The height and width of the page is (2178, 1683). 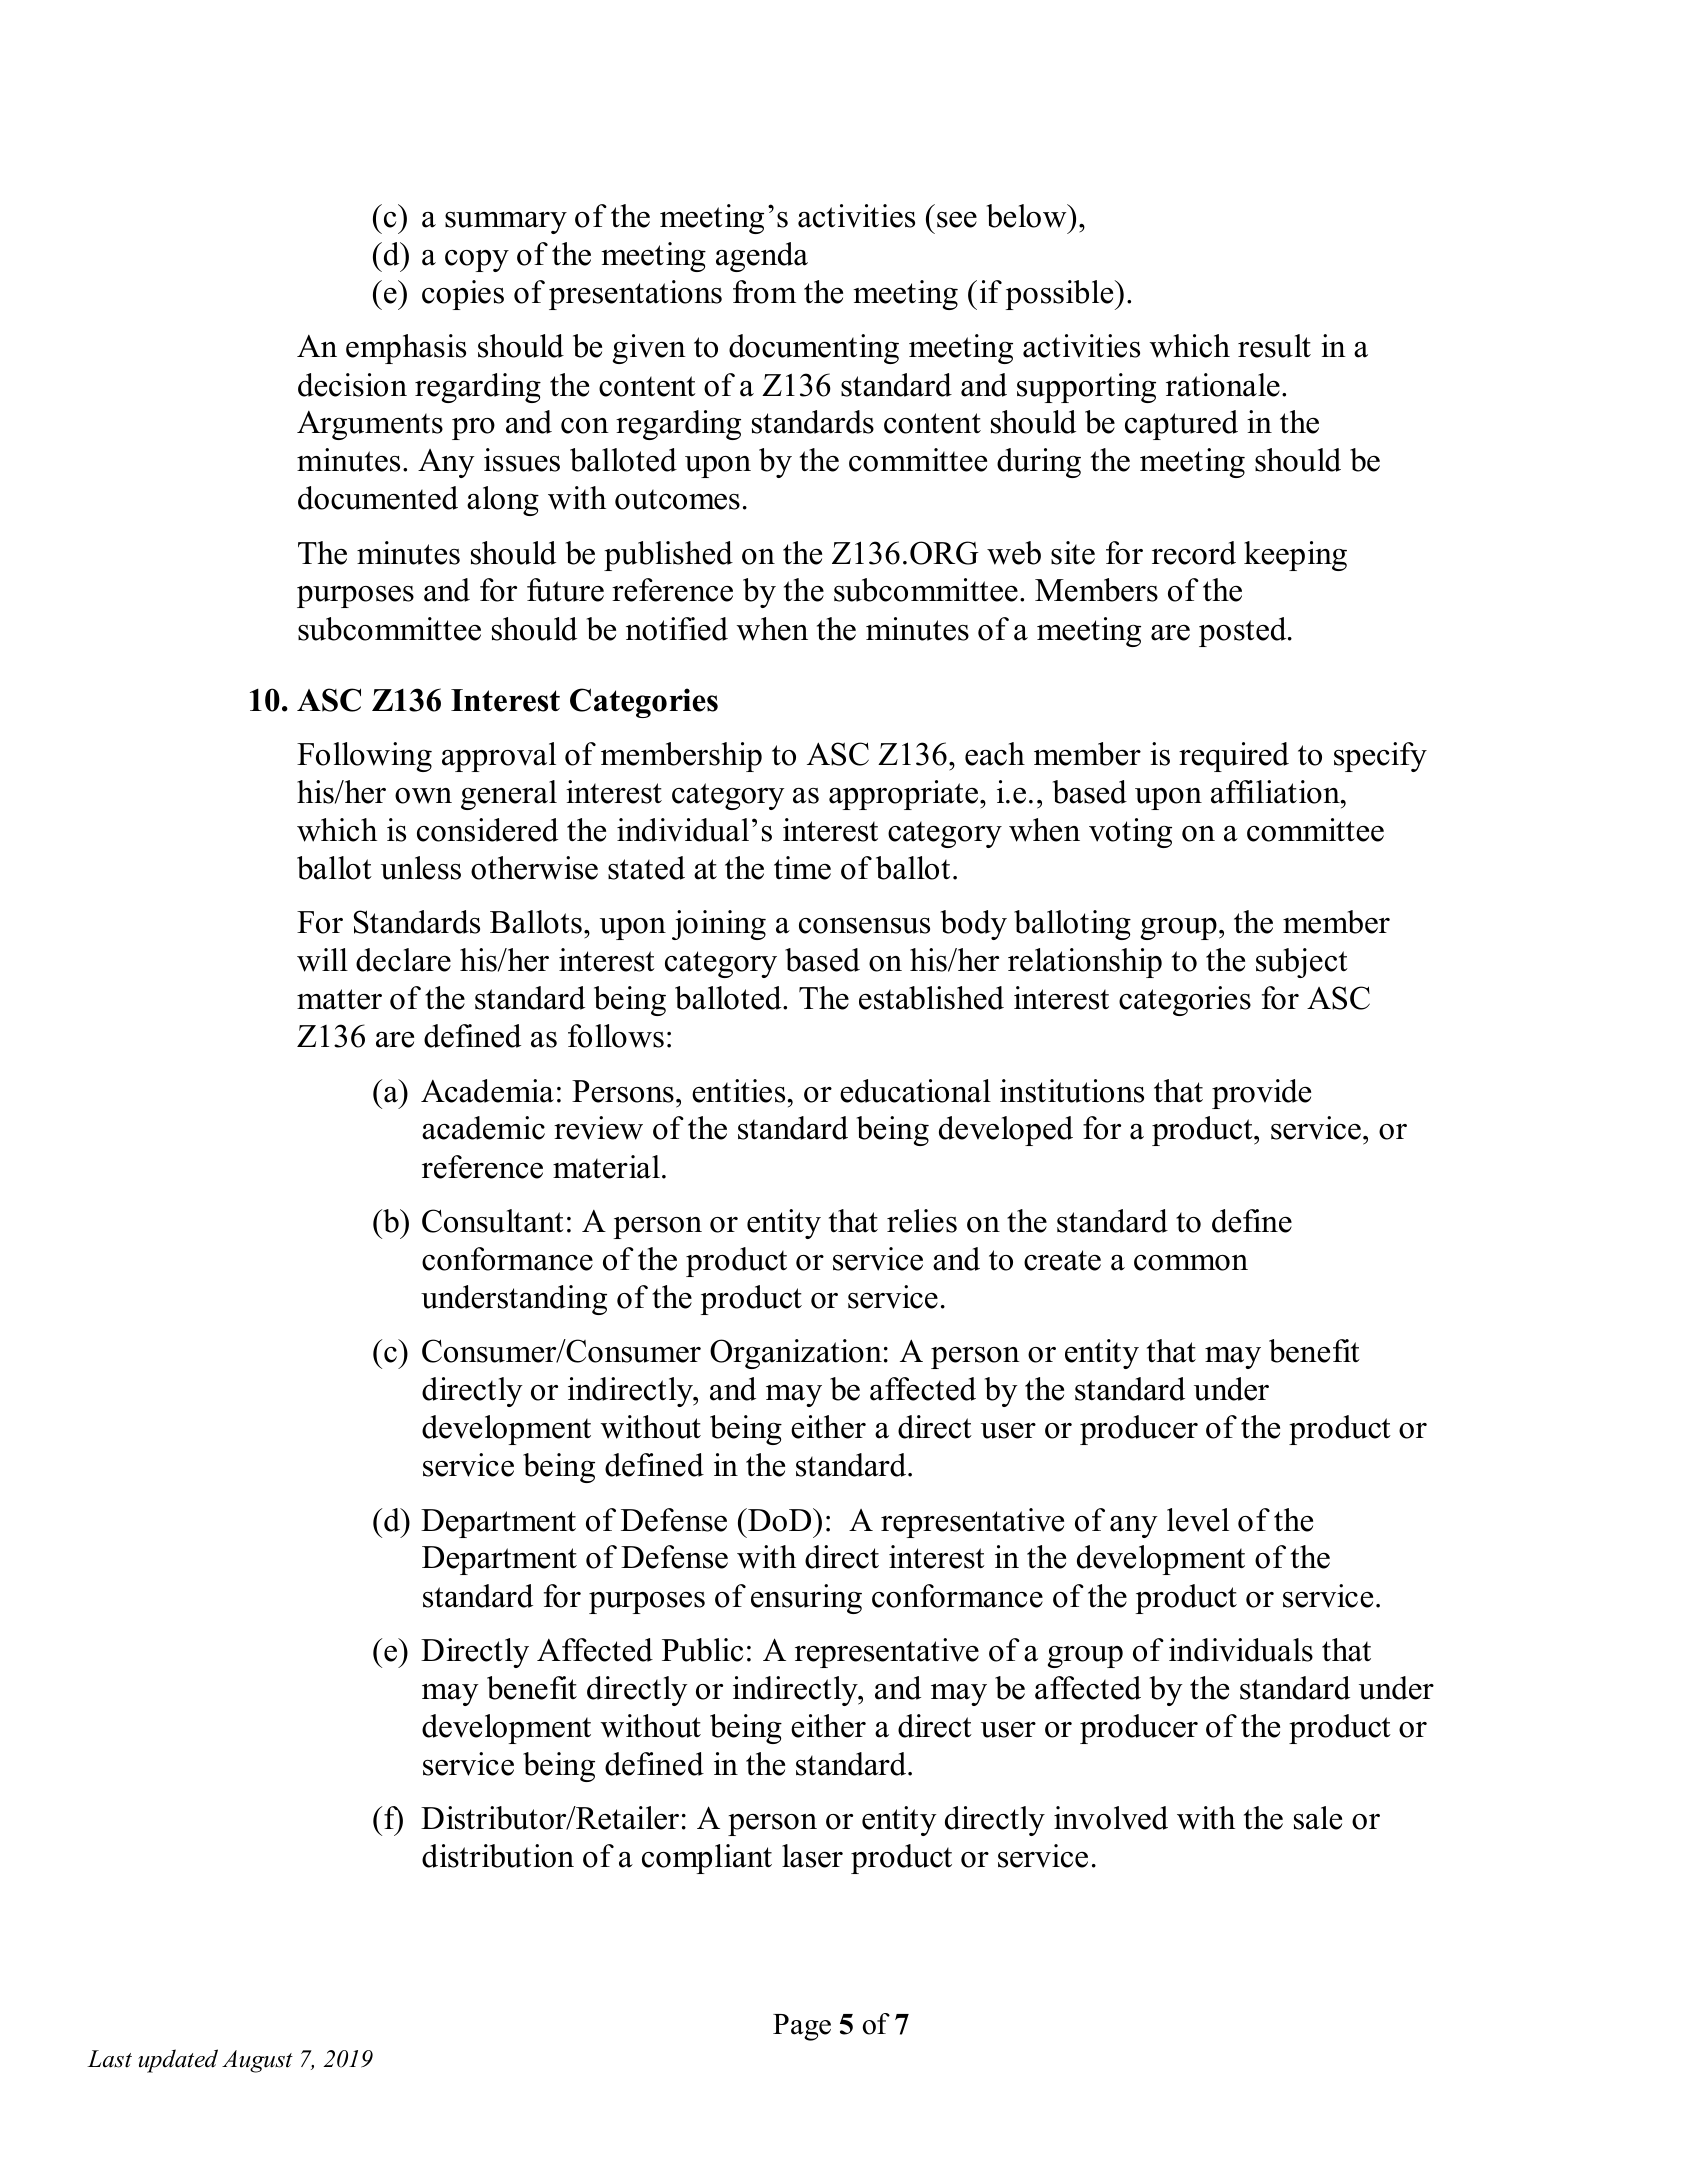 I want to click on level, so click(x=1198, y=1520).
